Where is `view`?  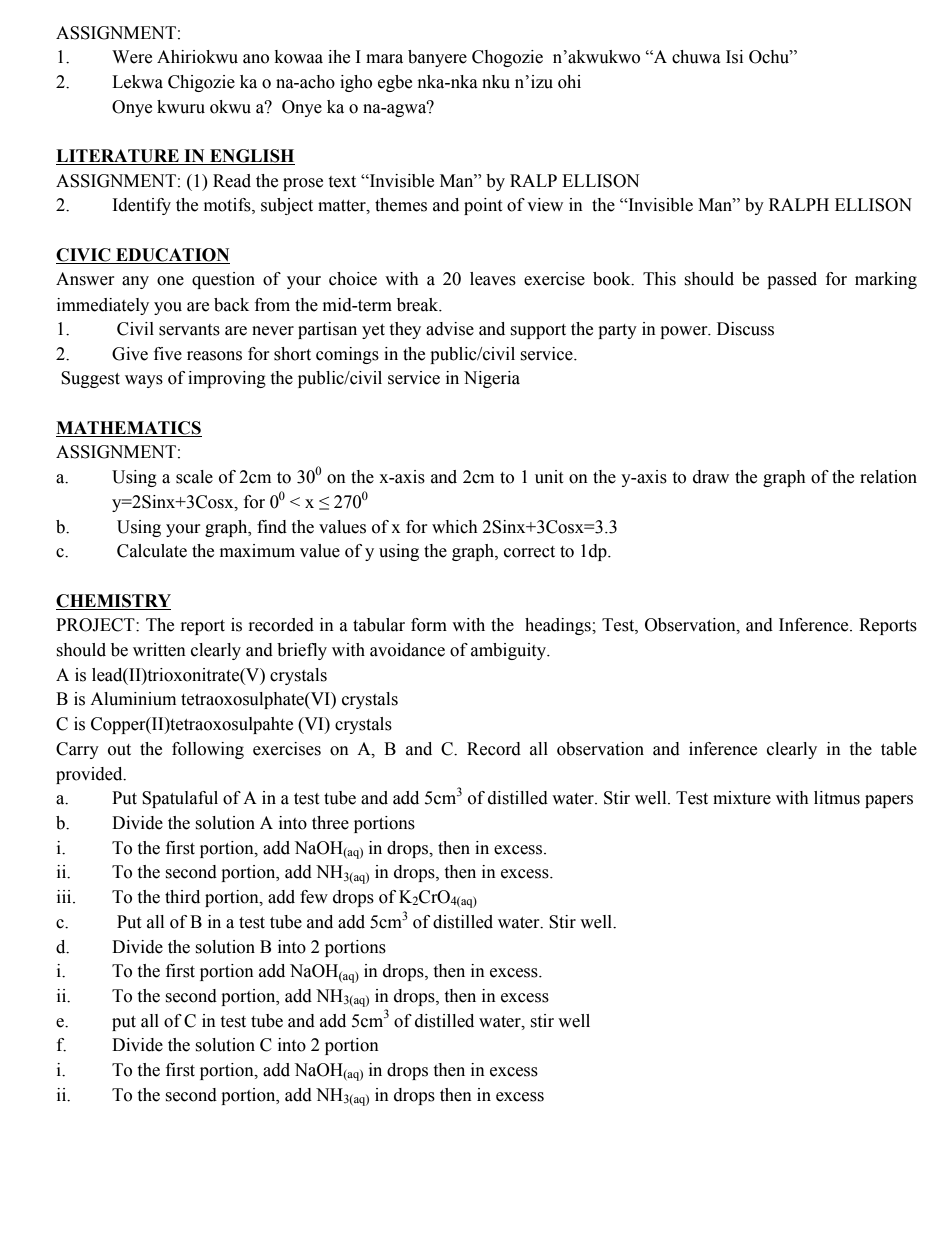
view is located at coordinates (545, 205).
